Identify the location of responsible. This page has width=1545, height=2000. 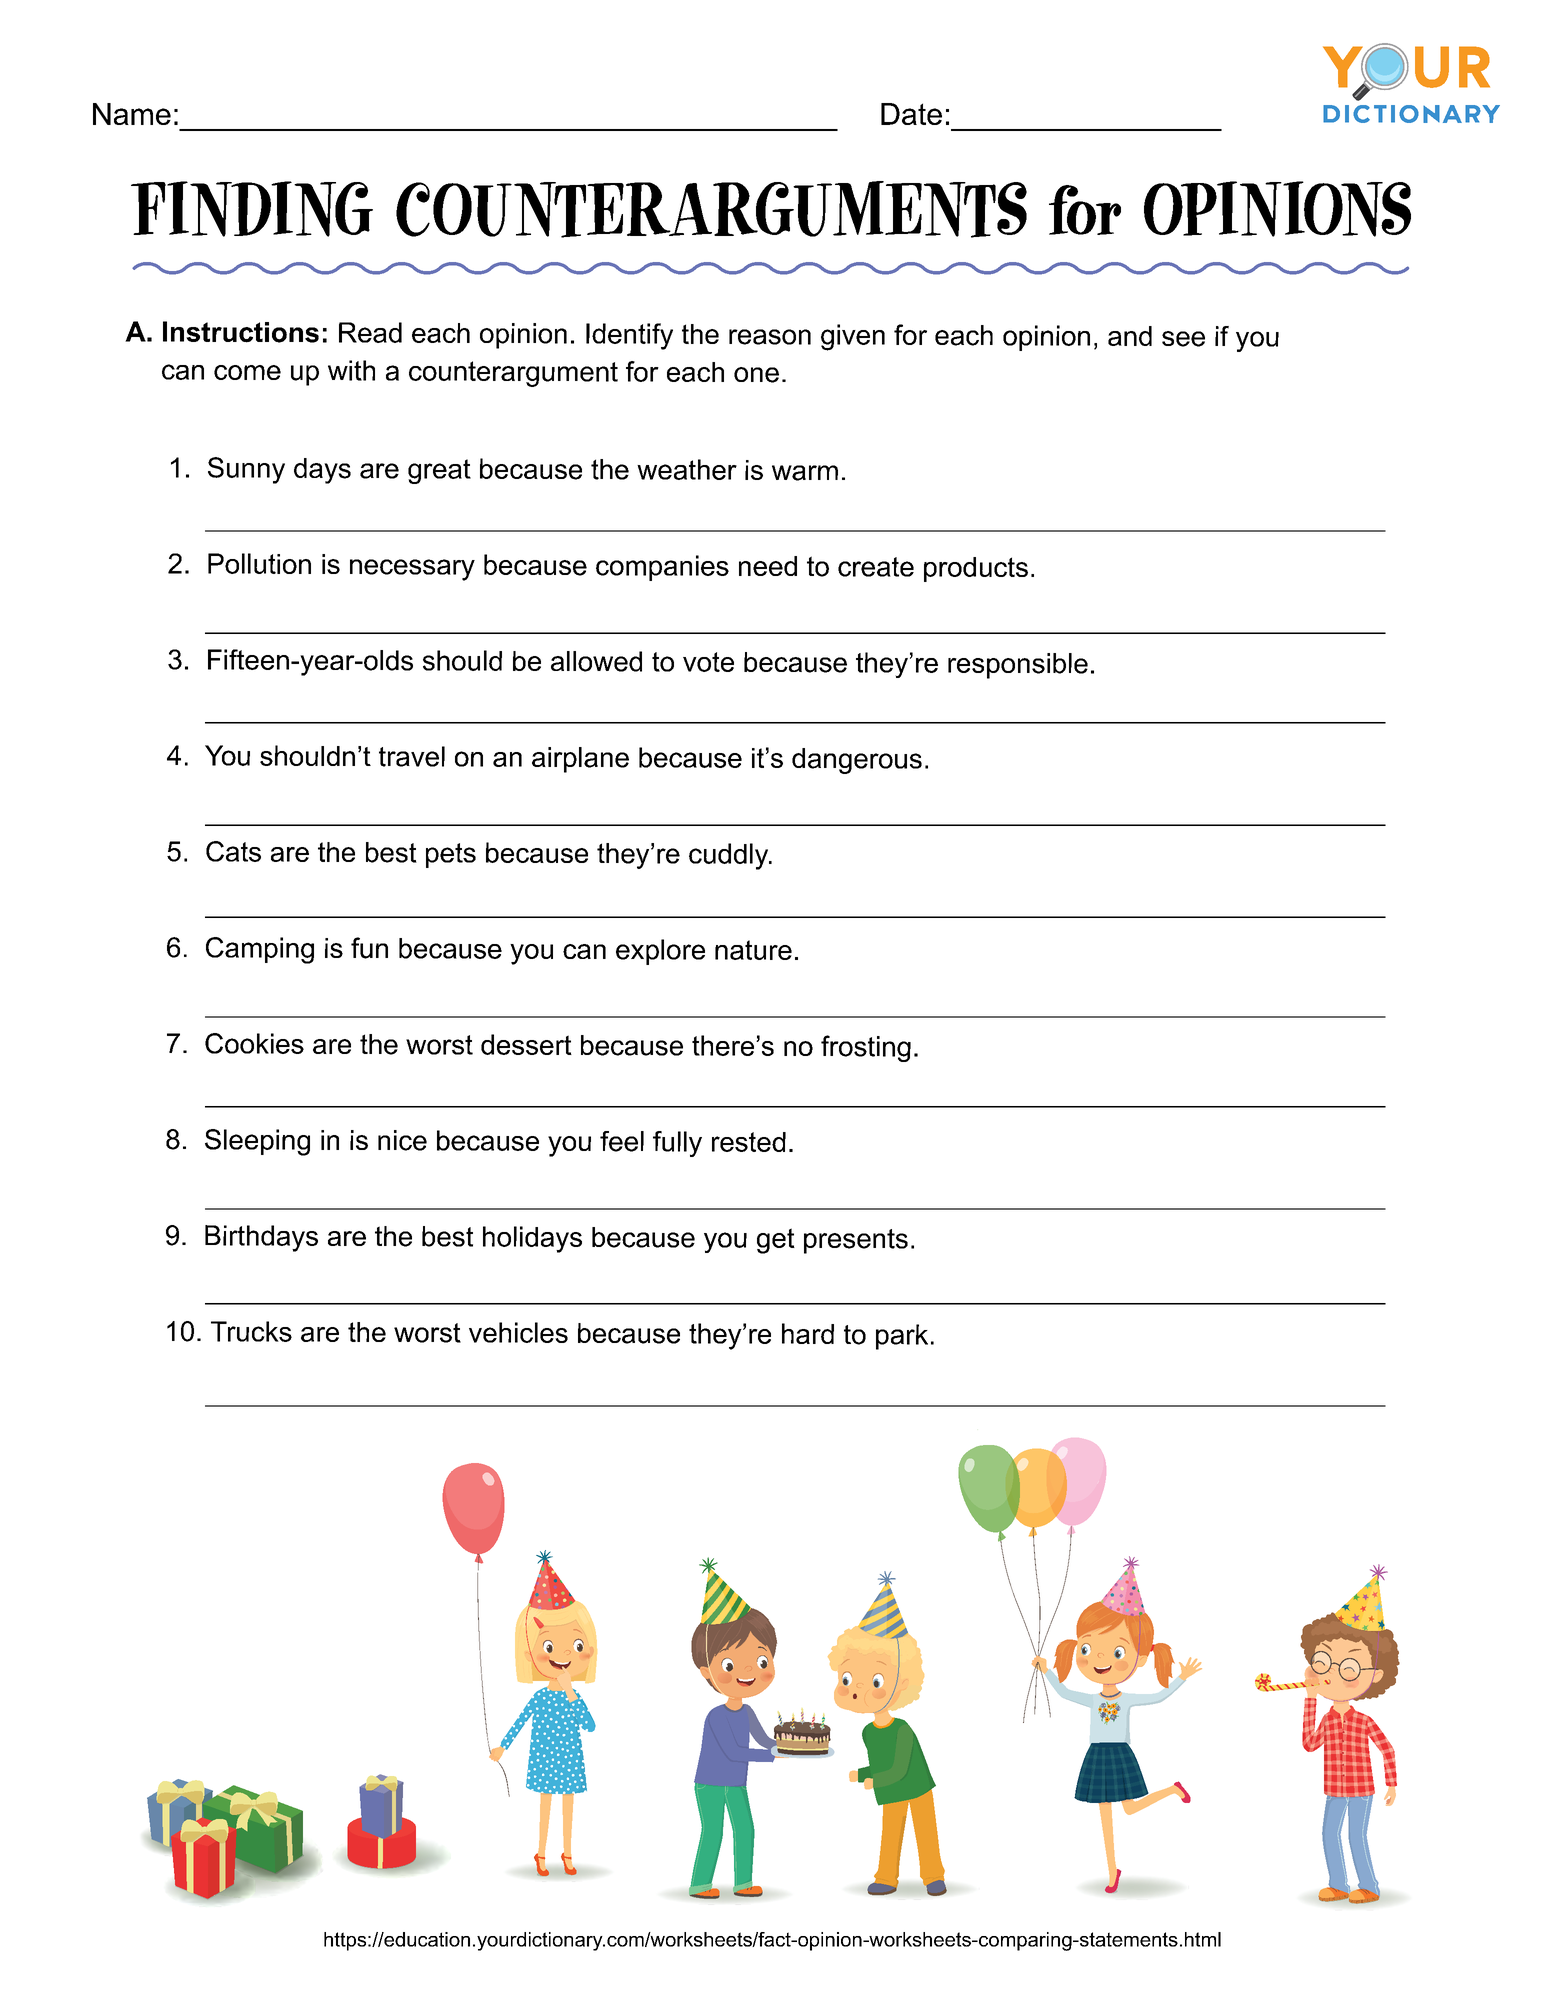
(1018, 666).
